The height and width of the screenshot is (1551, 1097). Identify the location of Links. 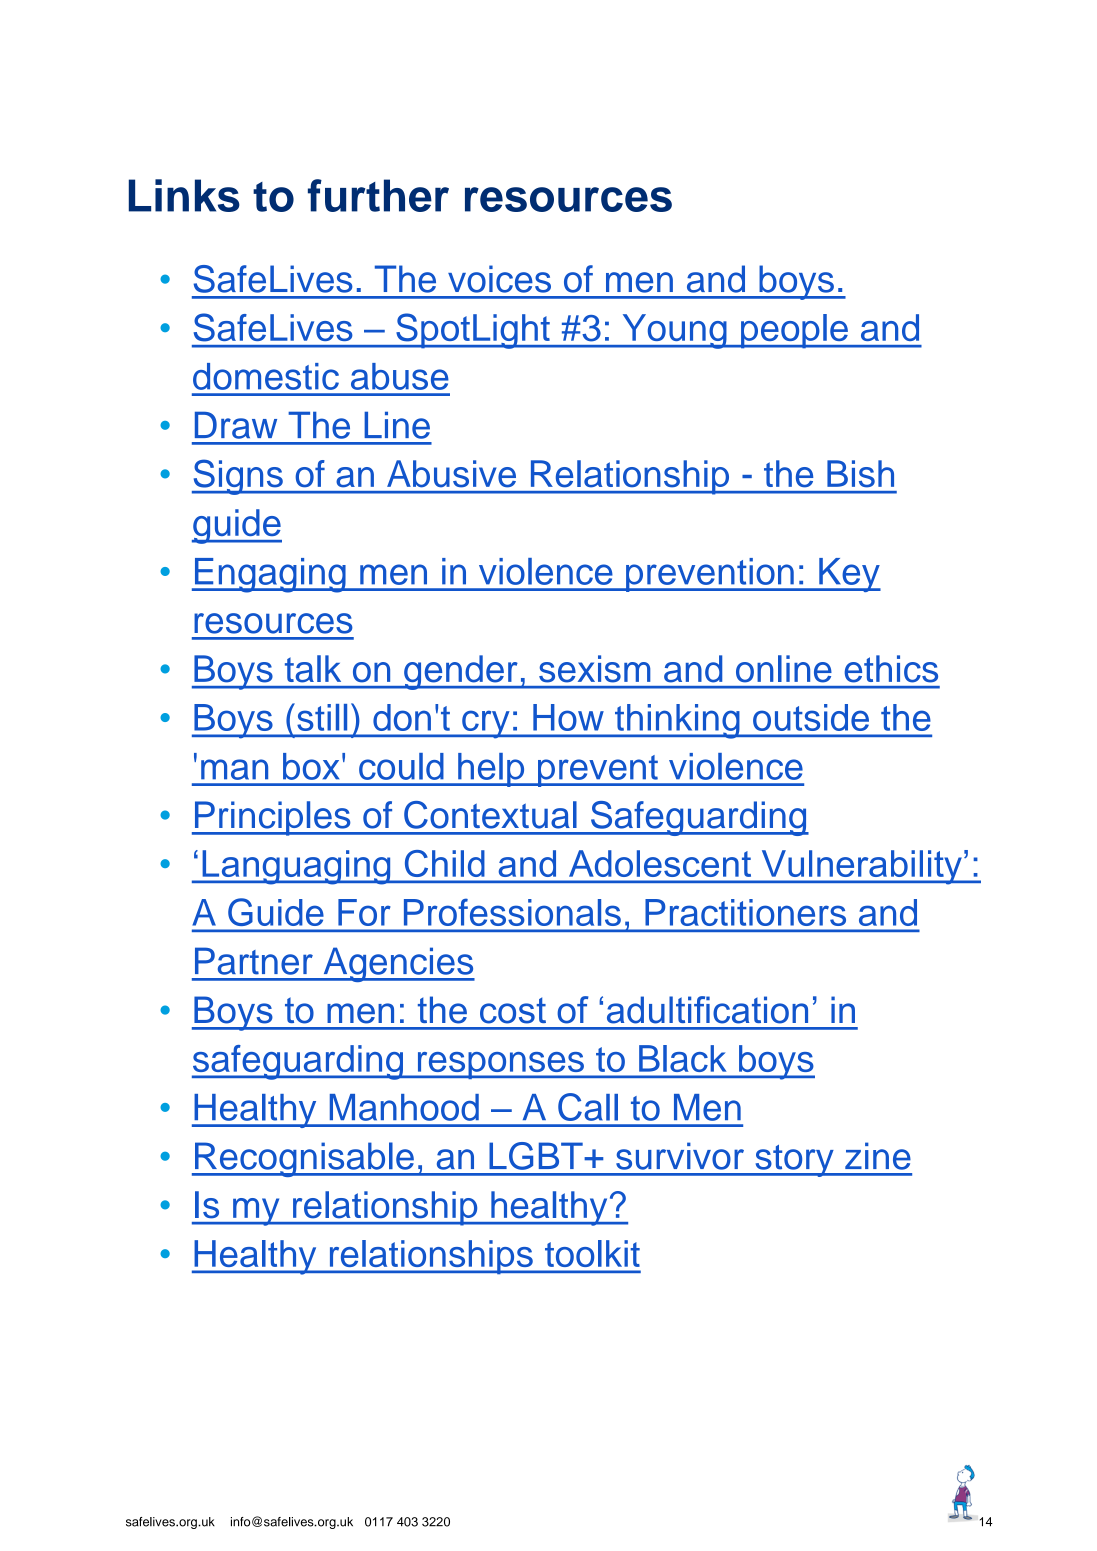
(184, 195).
